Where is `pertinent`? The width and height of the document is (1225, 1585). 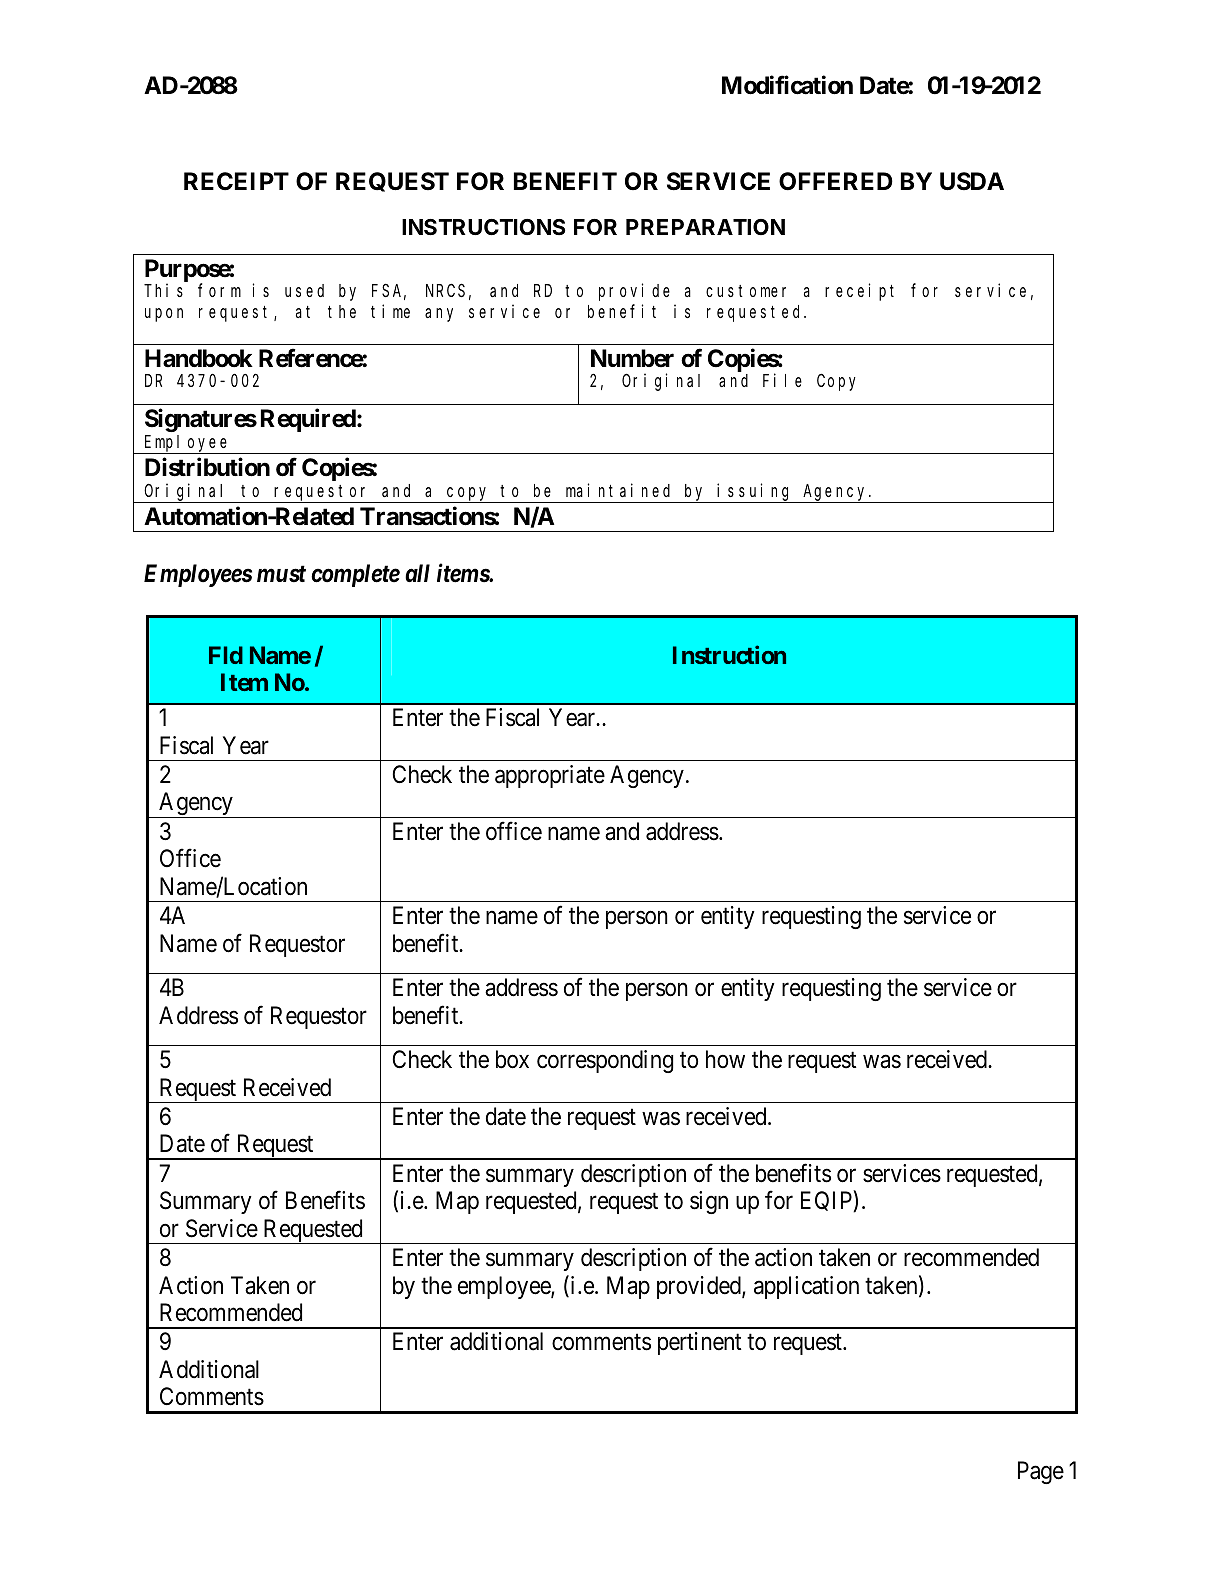 pertinent is located at coordinates (700, 1343).
